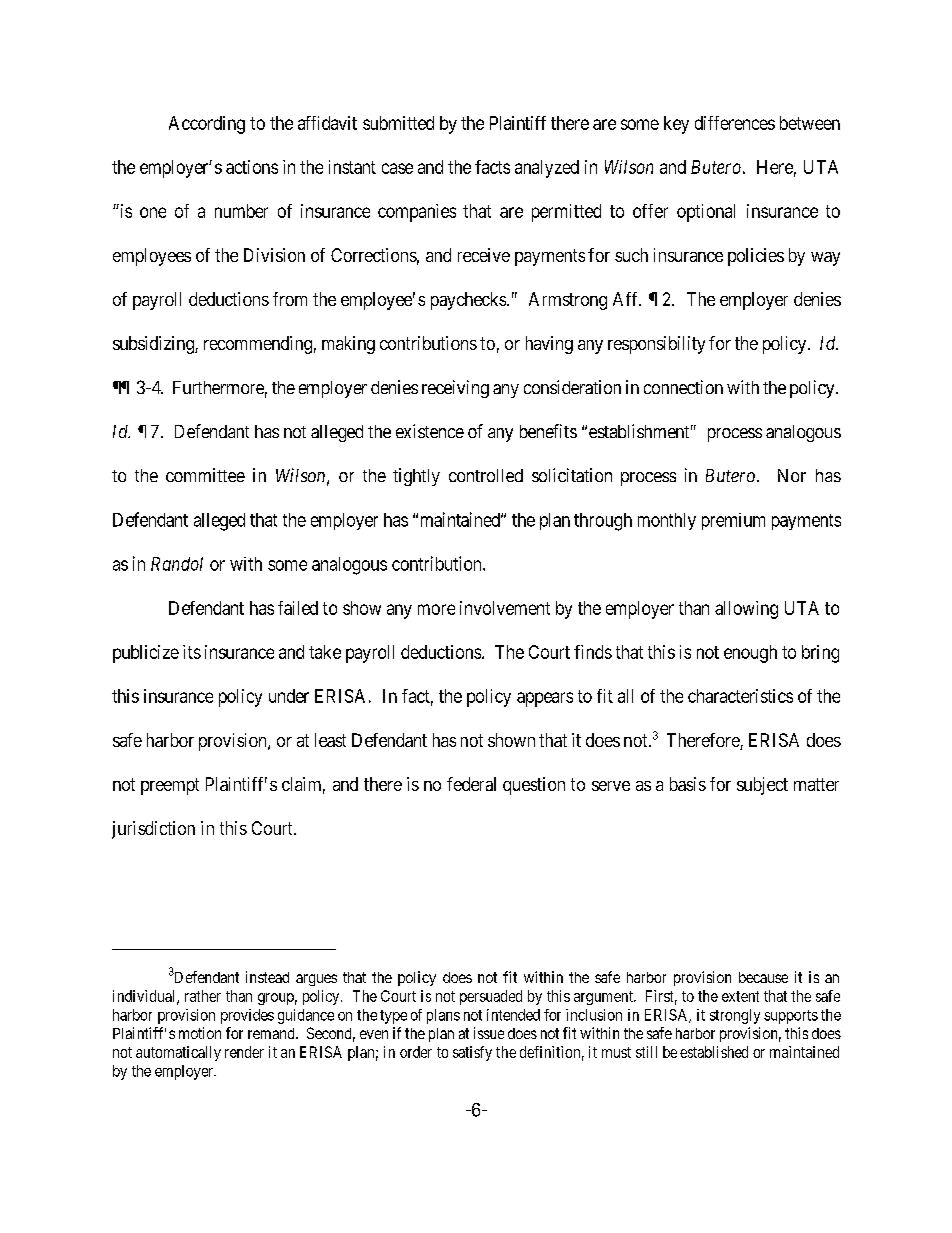  Describe the element at coordinates (252, 167) in the screenshot. I see `actions` at that location.
